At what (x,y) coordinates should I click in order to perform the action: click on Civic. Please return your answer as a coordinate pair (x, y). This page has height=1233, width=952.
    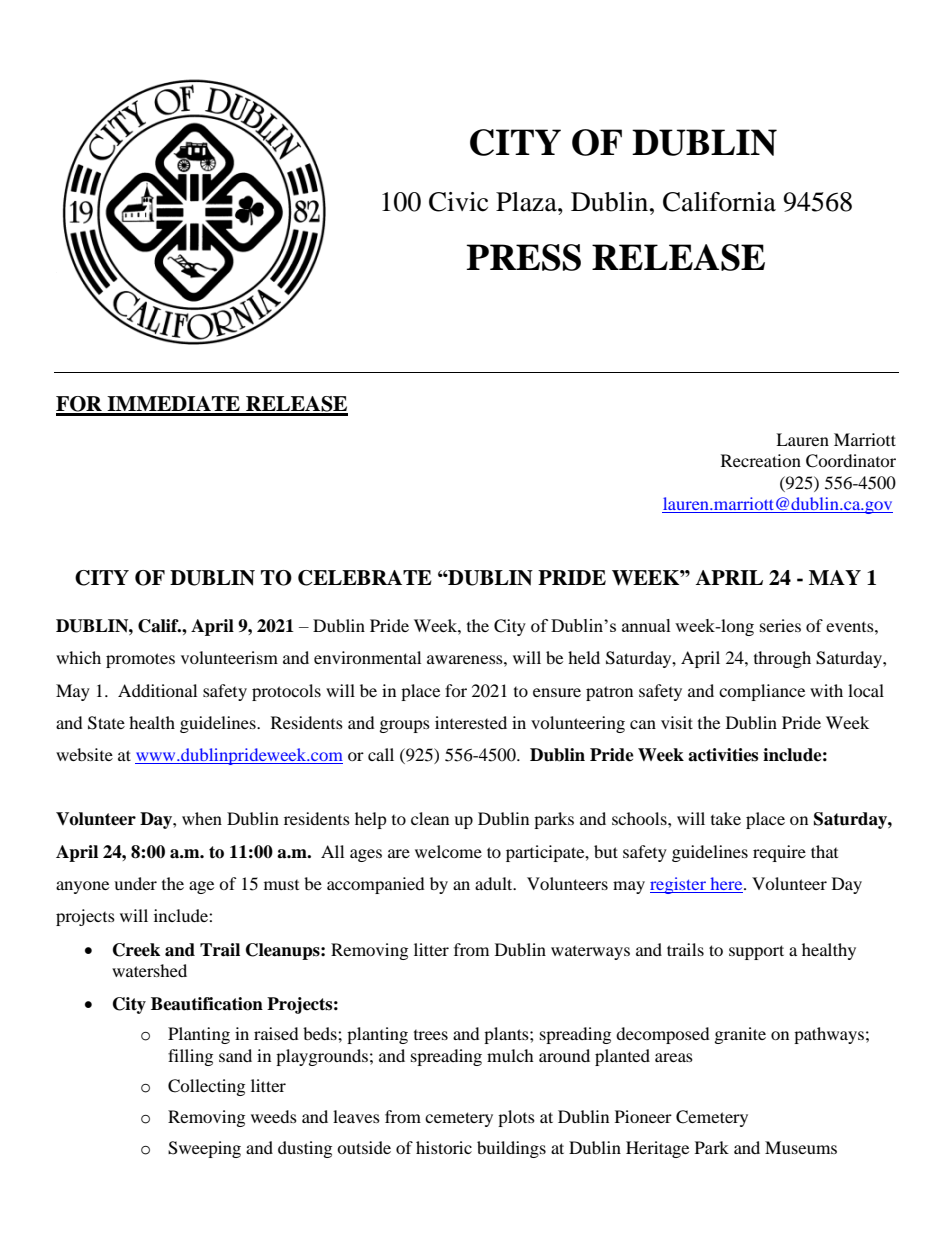
    Looking at the image, I should click on (458, 202).
